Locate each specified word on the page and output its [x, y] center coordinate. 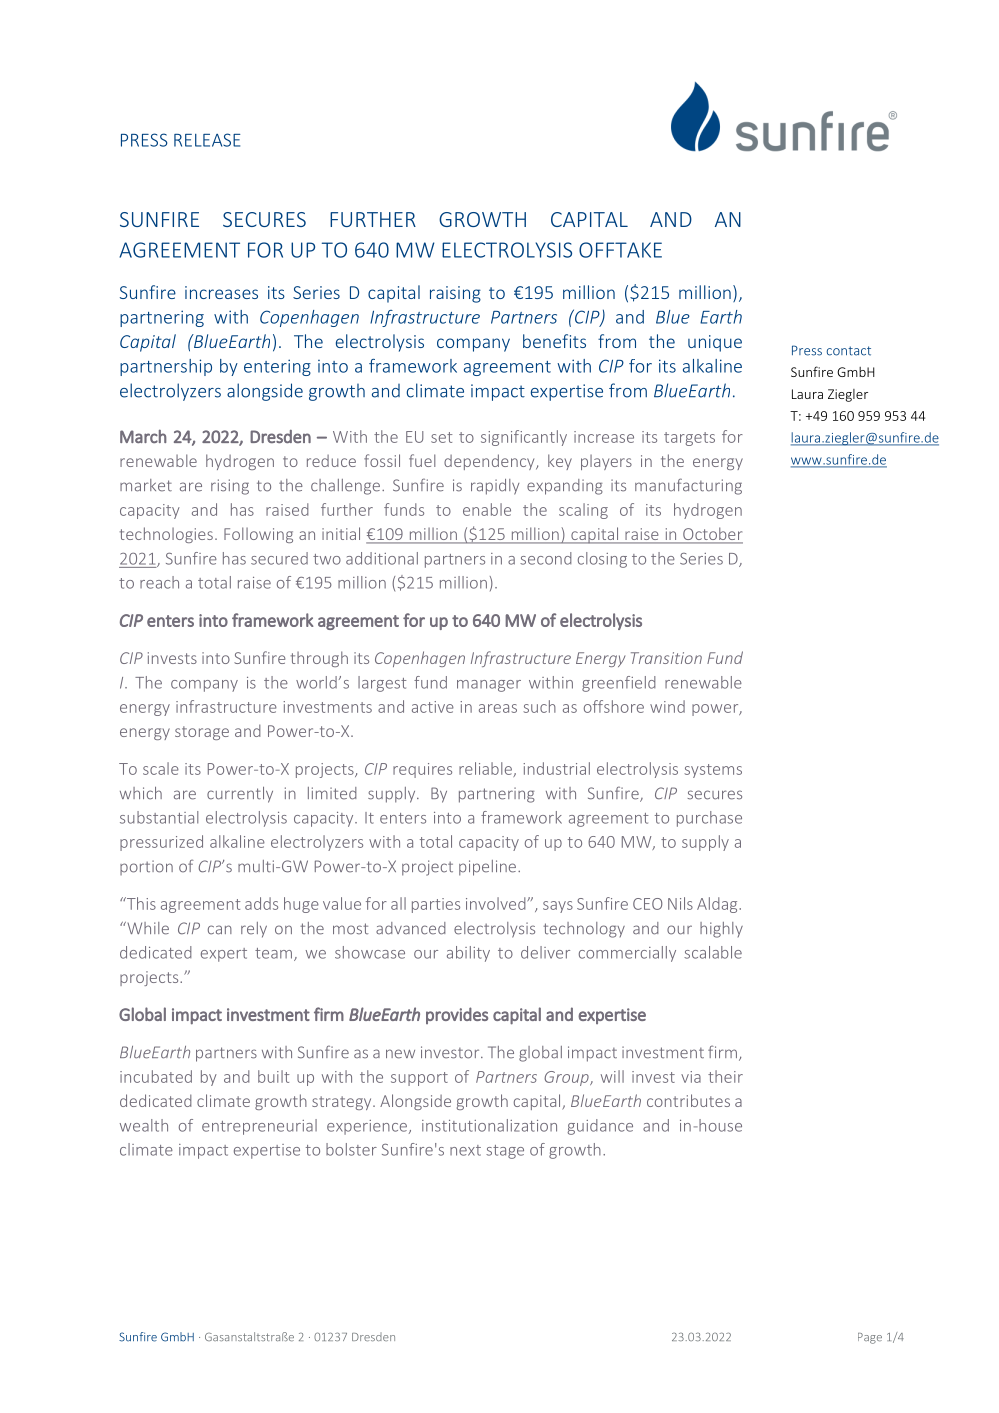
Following [258, 535]
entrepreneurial [259, 1127]
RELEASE [207, 140]
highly [721, 930]
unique [715, 343]
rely [254, 930]
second [546, 558]
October [712, 535]
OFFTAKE [620, 250]
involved [497, 903]
